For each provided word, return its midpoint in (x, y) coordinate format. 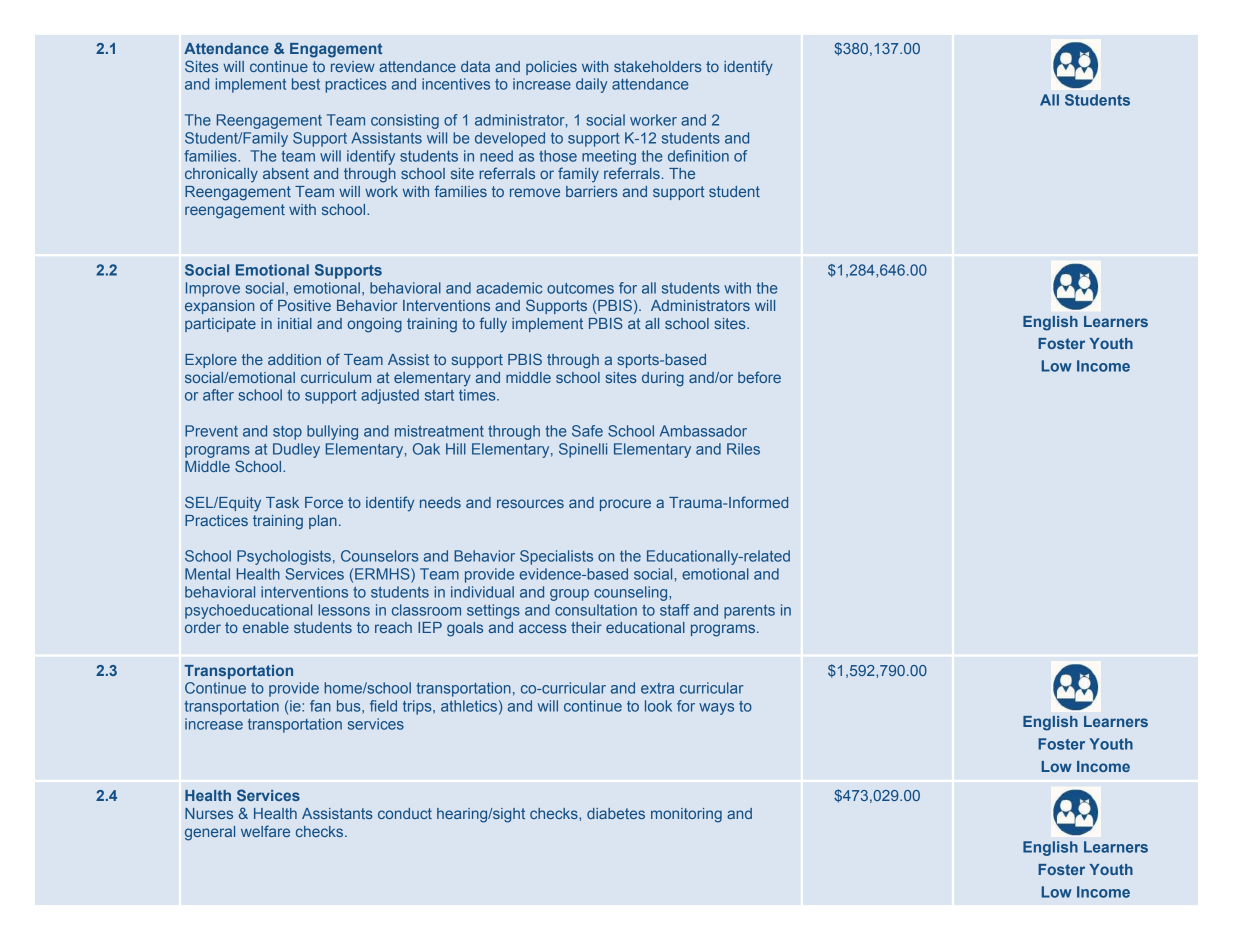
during (663, 379)
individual (482, 592)
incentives (456, 84)
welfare (265, 831)
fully (493, 325)
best (306, 84)
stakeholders (658, 66)
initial (295, 323)
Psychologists (284, 557)
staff (675, 610)
